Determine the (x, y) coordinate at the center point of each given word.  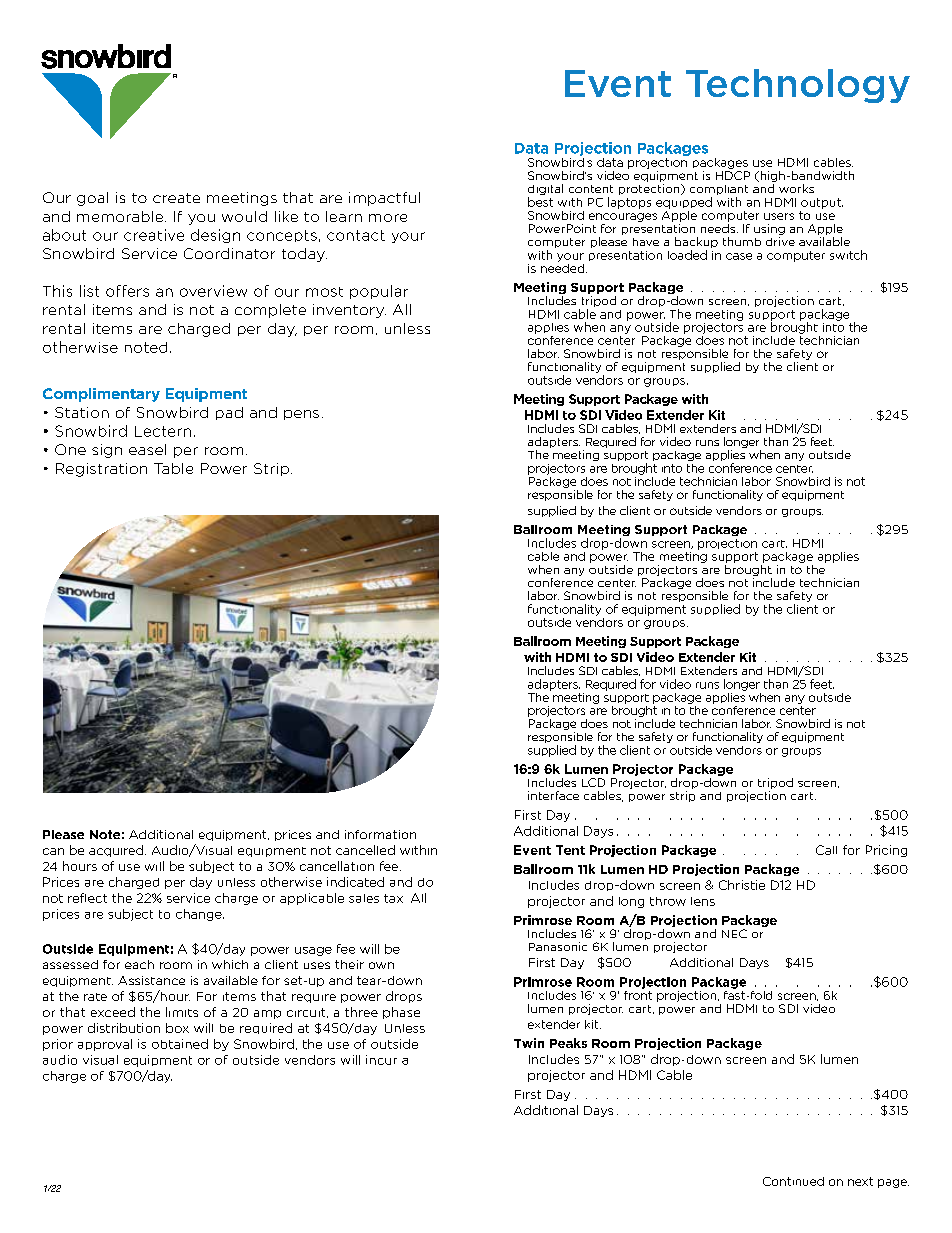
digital (545, 191)
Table (173, 468)
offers (127, 291)
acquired (117, 851)
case (739, 256)
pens (301, 415)
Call (826, 850)
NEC (734, 933)
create (176, 198)
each (139, 964)
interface (553, 795)
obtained (180, 1044)
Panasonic (558, 946)
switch (848, 255)
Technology (798, 86)
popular (379, 292)
